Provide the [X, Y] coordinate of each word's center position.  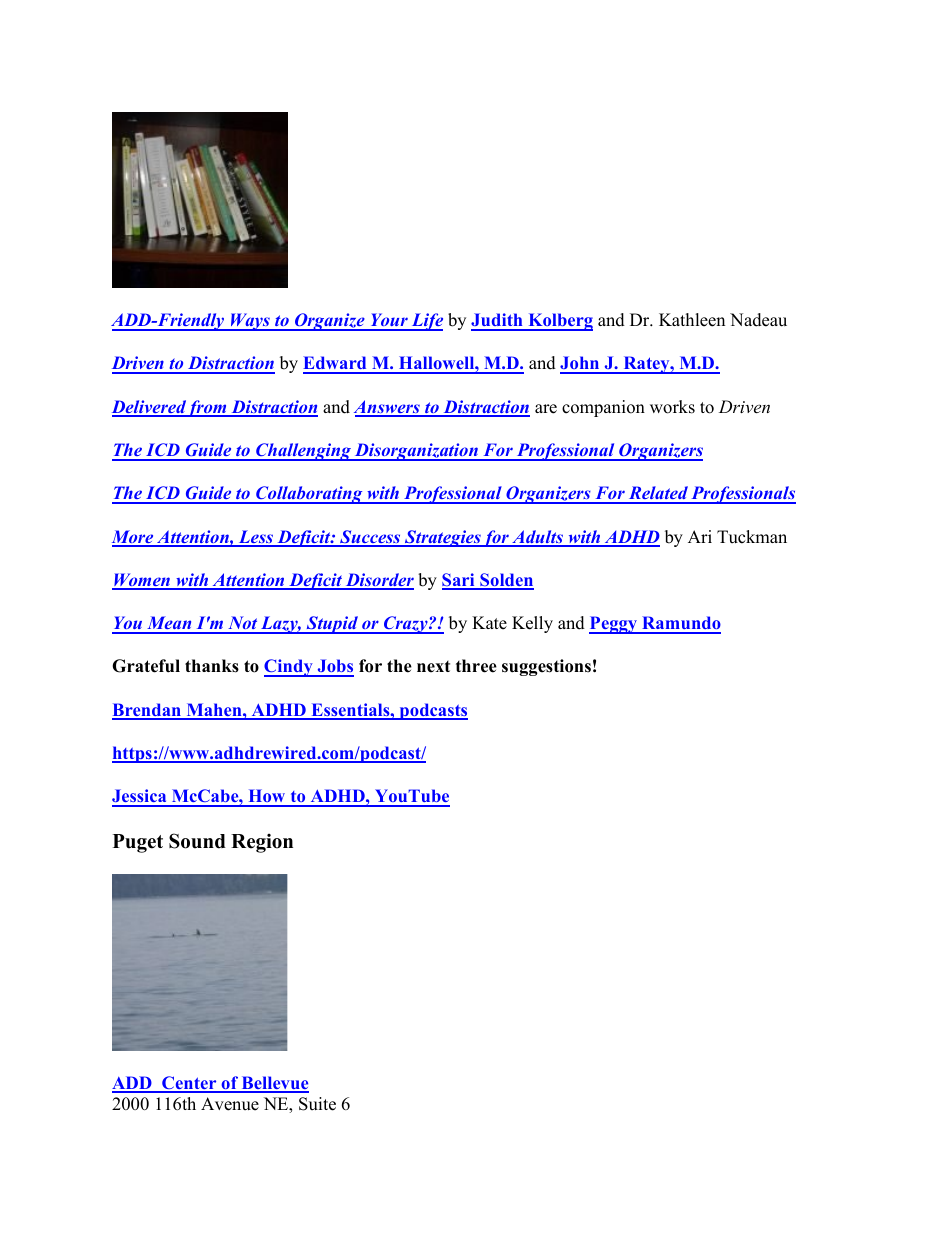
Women [142, 581]
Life [426, 322]
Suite [317, 1104]
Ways [250, 322]
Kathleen [692, 320]
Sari [459, 581]
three [476, 666]
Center [189, 1084]
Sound [197, 841]
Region [262, 843]
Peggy [614, 625]
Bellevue [274, 1084]
